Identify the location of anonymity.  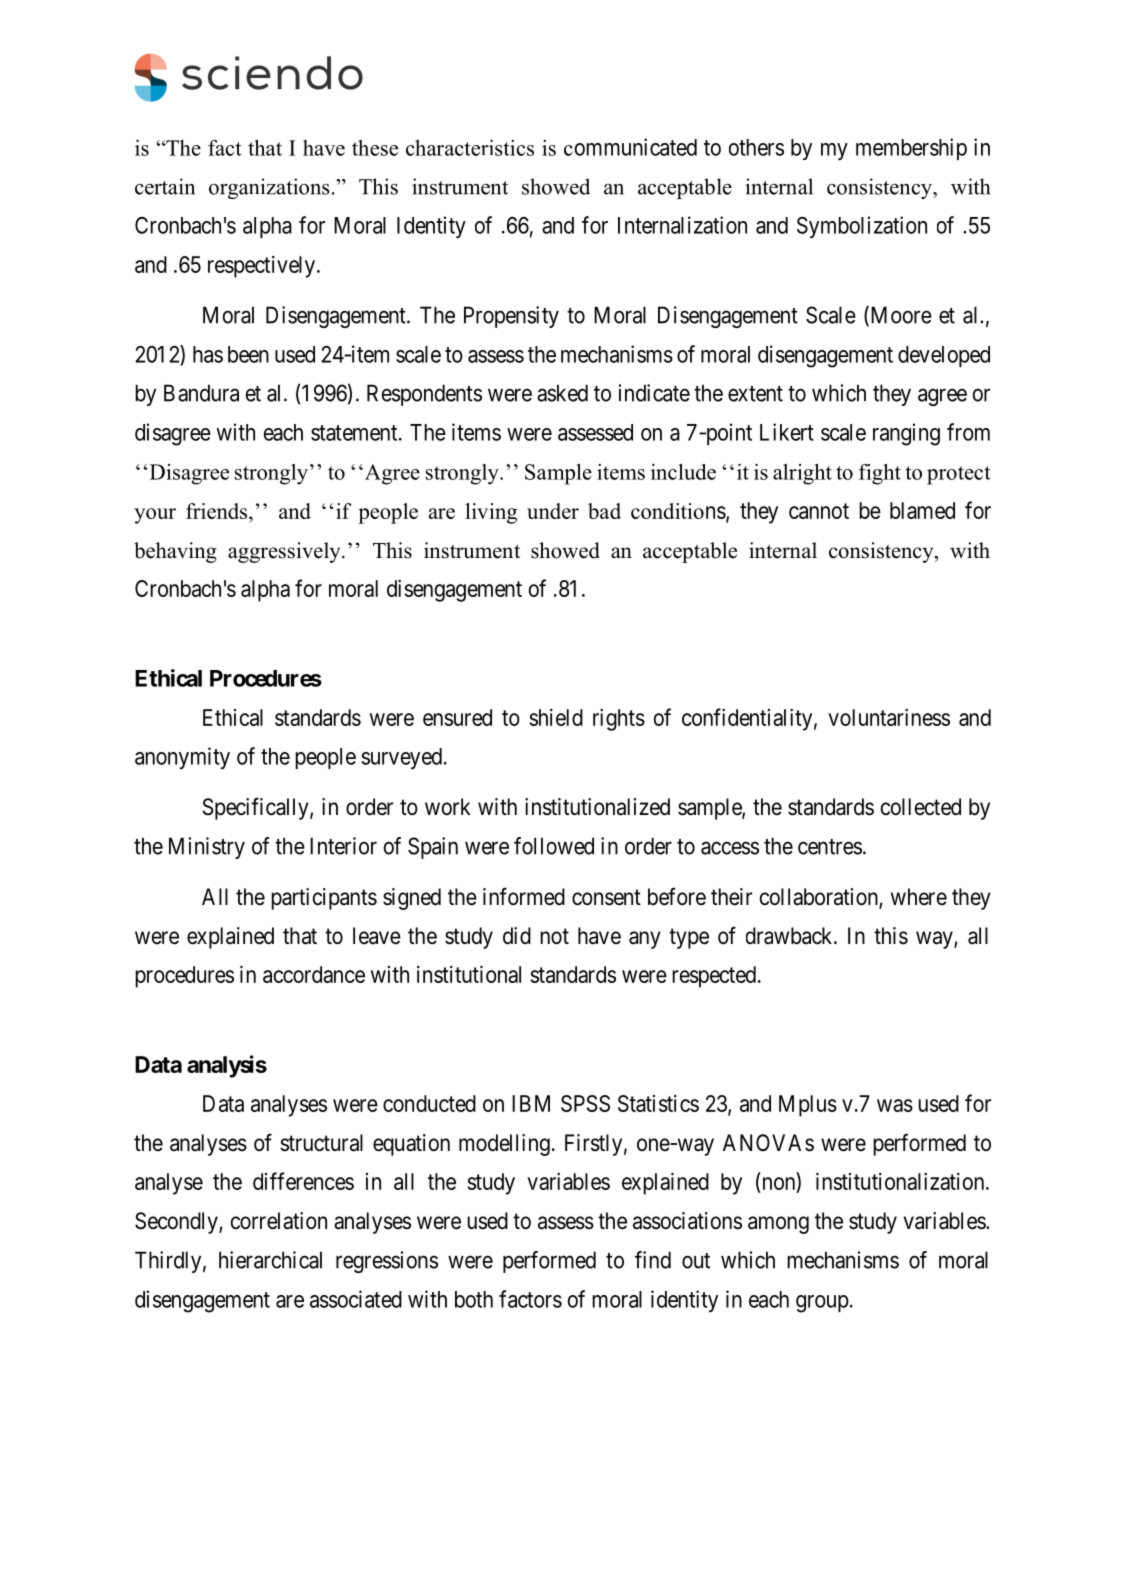
(182, 758).
